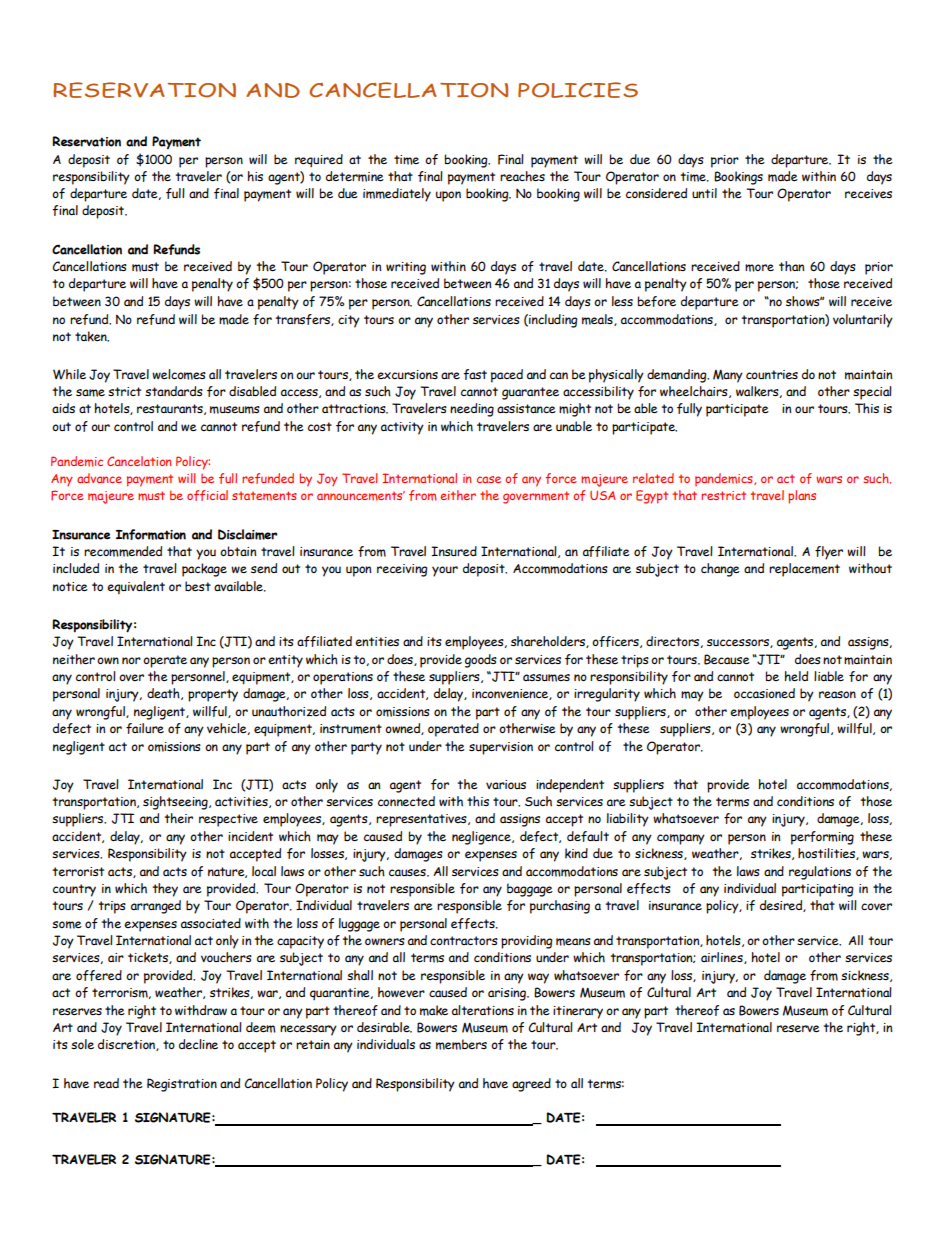 Image resolution: width=952 pixels, height=1233 pixels. What do you see at coordinates (319, 160) in the screenshot?
I see `required` at bounding box center [319, 160].
